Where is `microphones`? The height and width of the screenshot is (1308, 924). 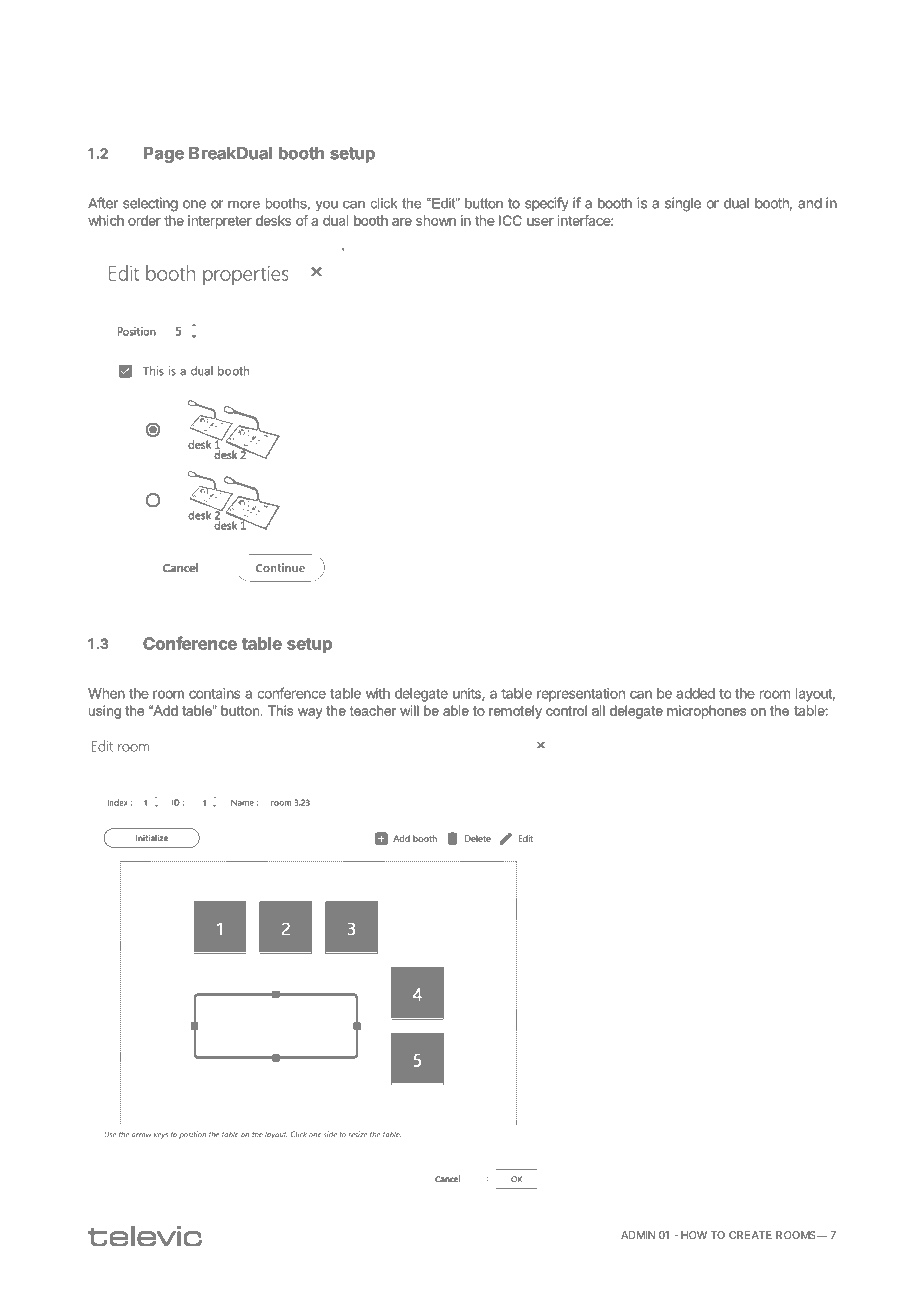 microphones is located at coordinates (707, 712).
